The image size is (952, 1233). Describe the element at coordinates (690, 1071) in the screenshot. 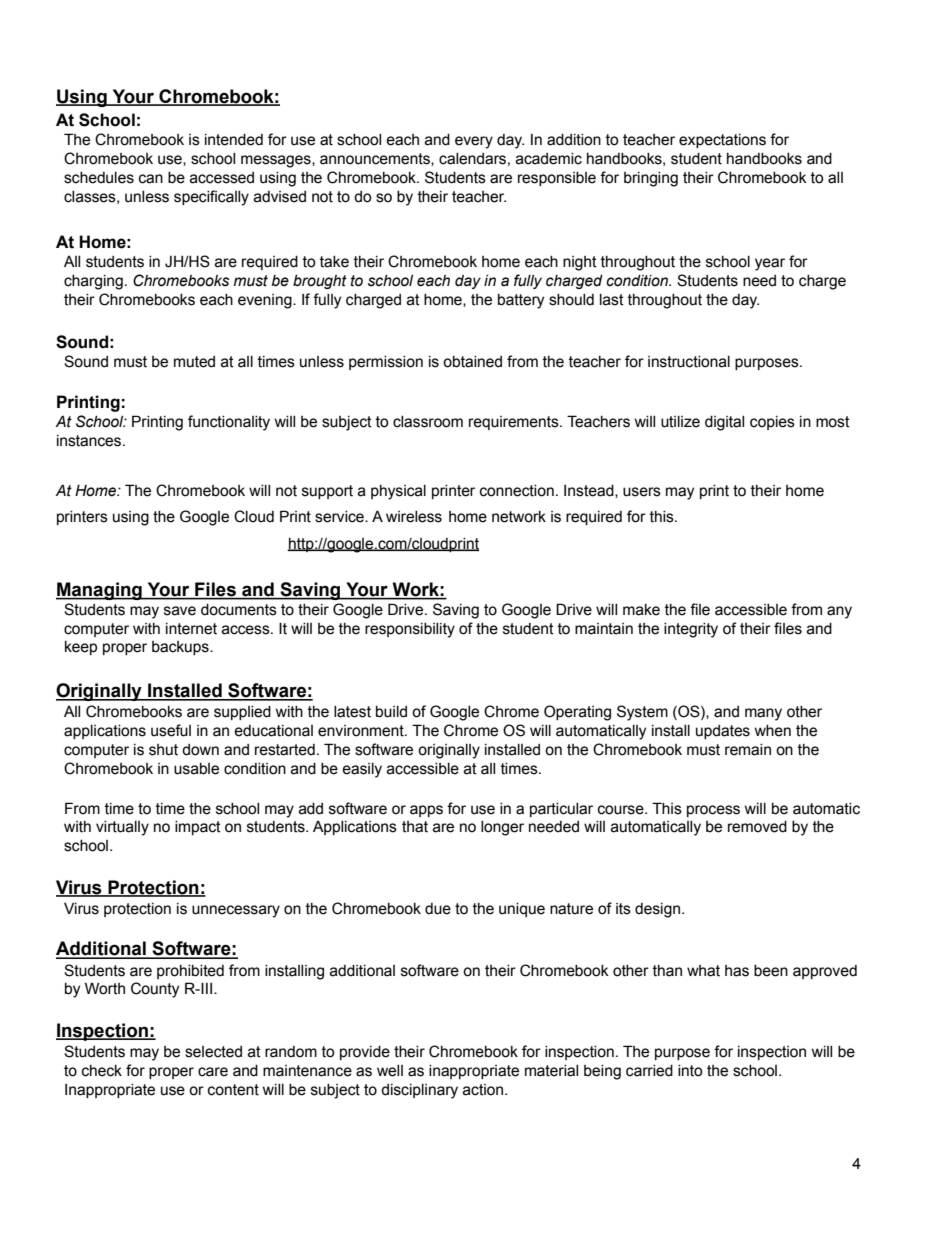

I see `into` at that location.
